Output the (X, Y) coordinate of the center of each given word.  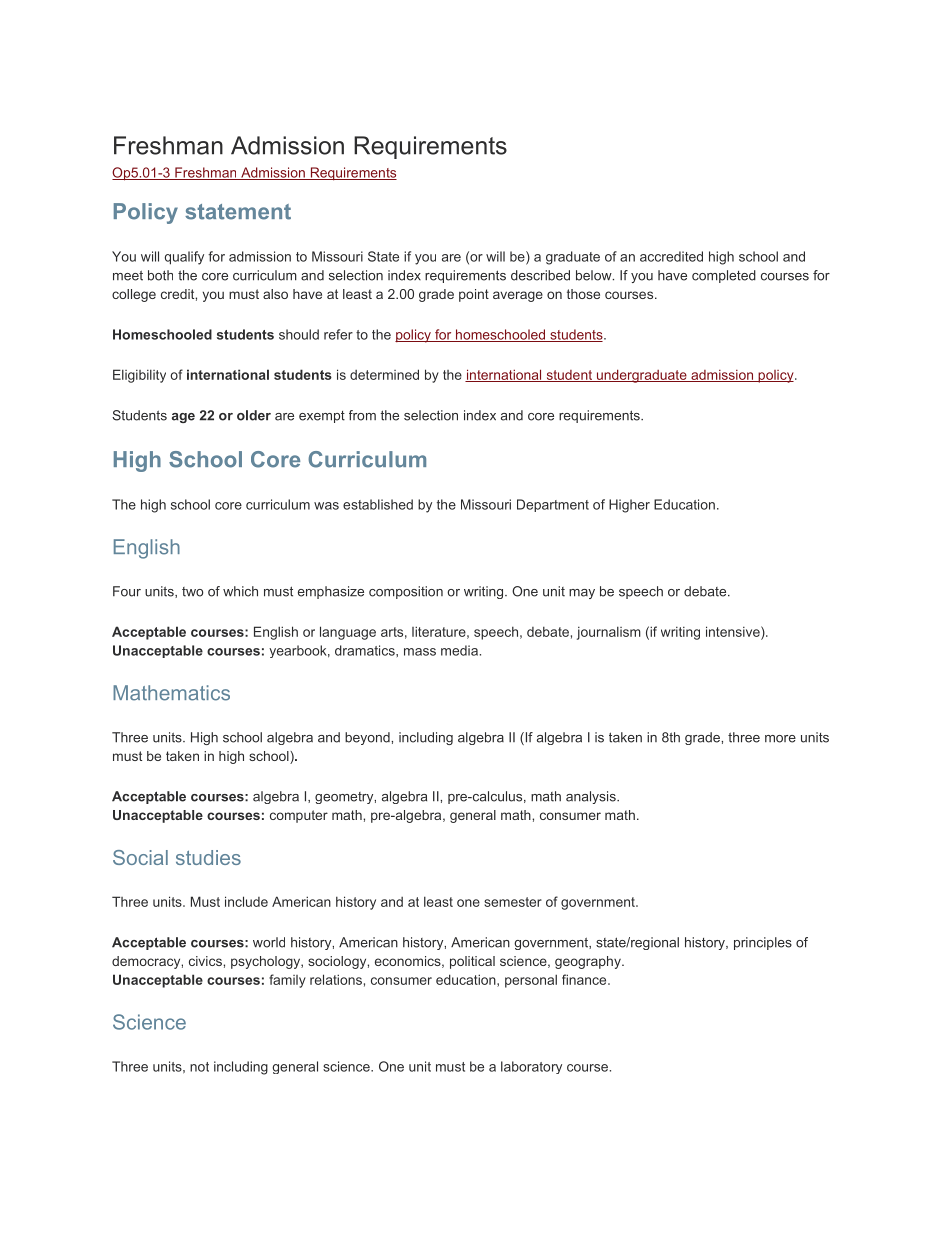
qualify (184, 258)
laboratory (531, 1067)
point (474, 295)
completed (724, 276)
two (192, 592)
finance (585, 979)
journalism (609, 633)
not (199, 1067)
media (459, 650)
